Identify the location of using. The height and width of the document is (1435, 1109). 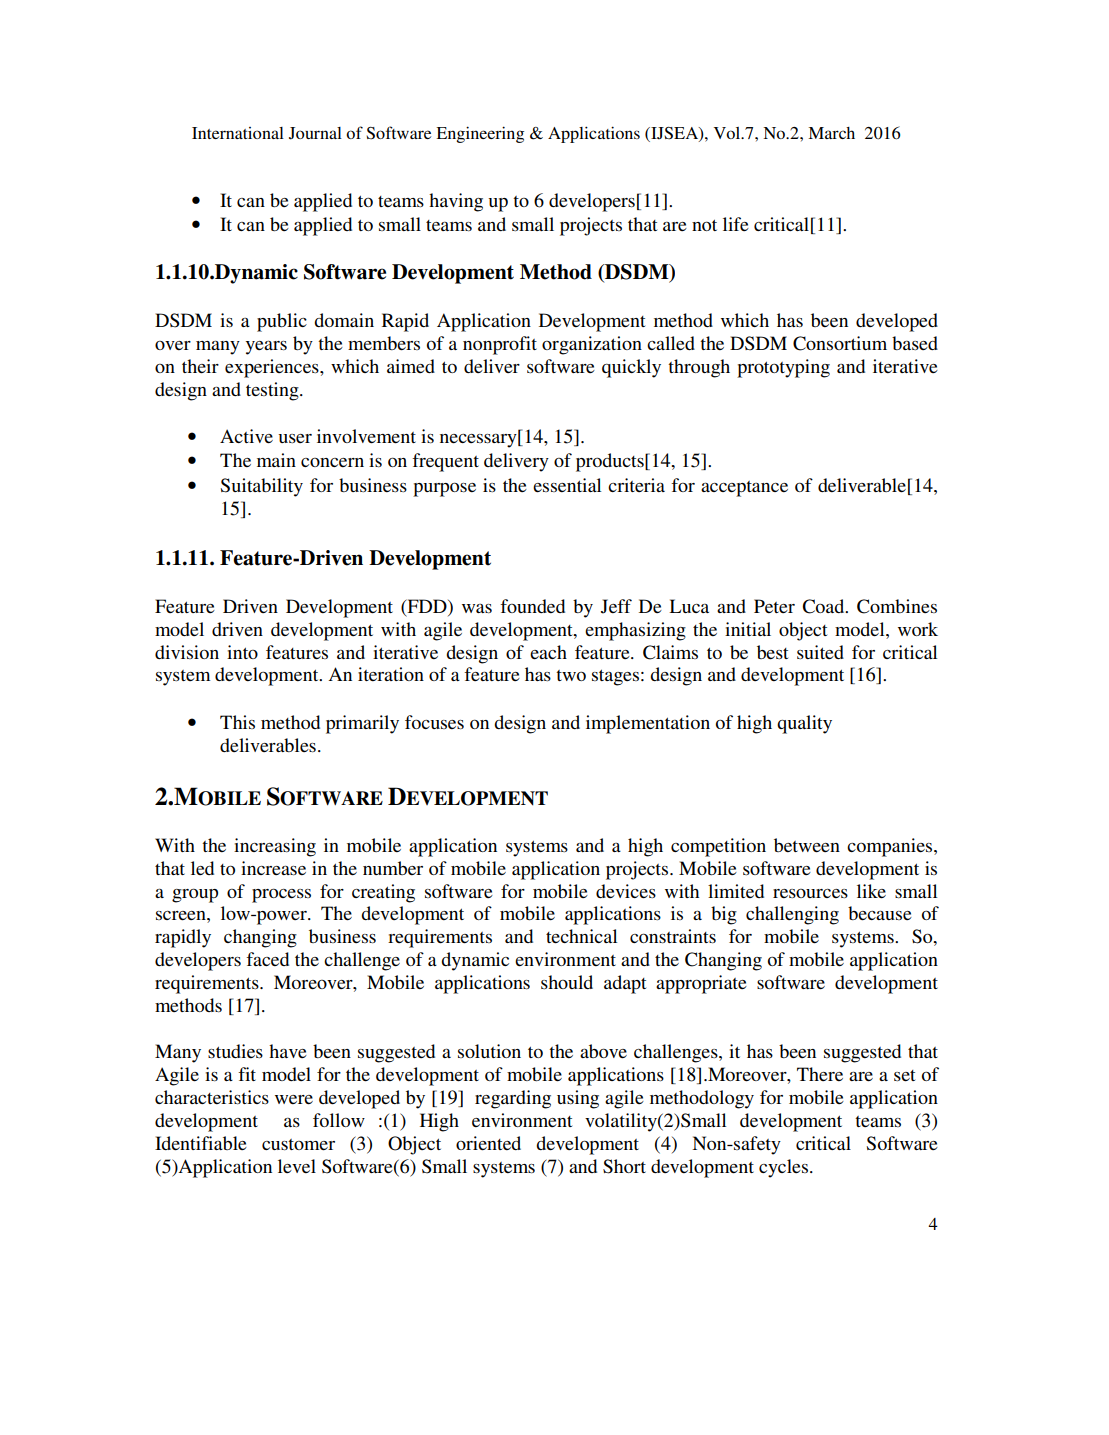
(578, 1099).
